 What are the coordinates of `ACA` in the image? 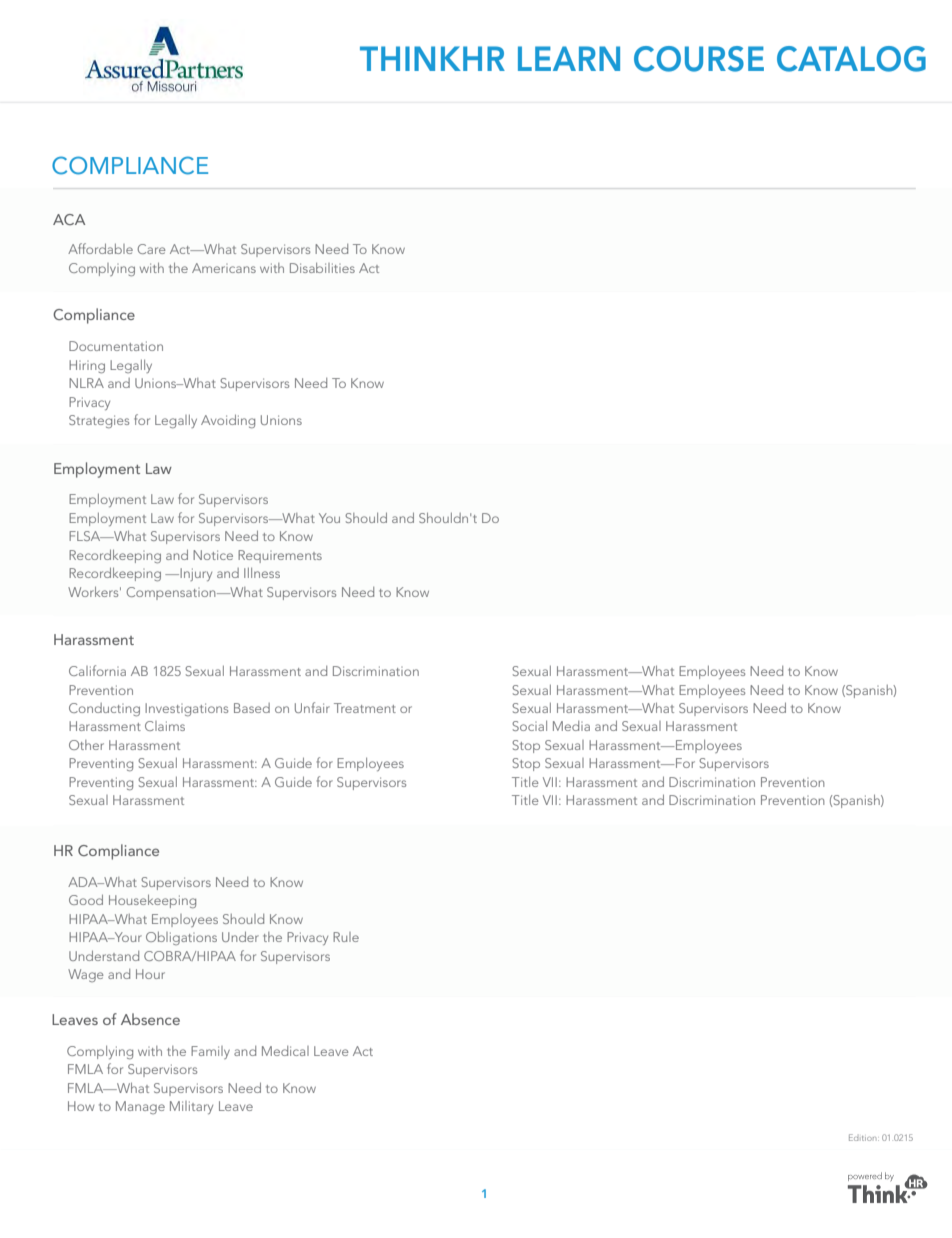 It's located at (69, 219).
